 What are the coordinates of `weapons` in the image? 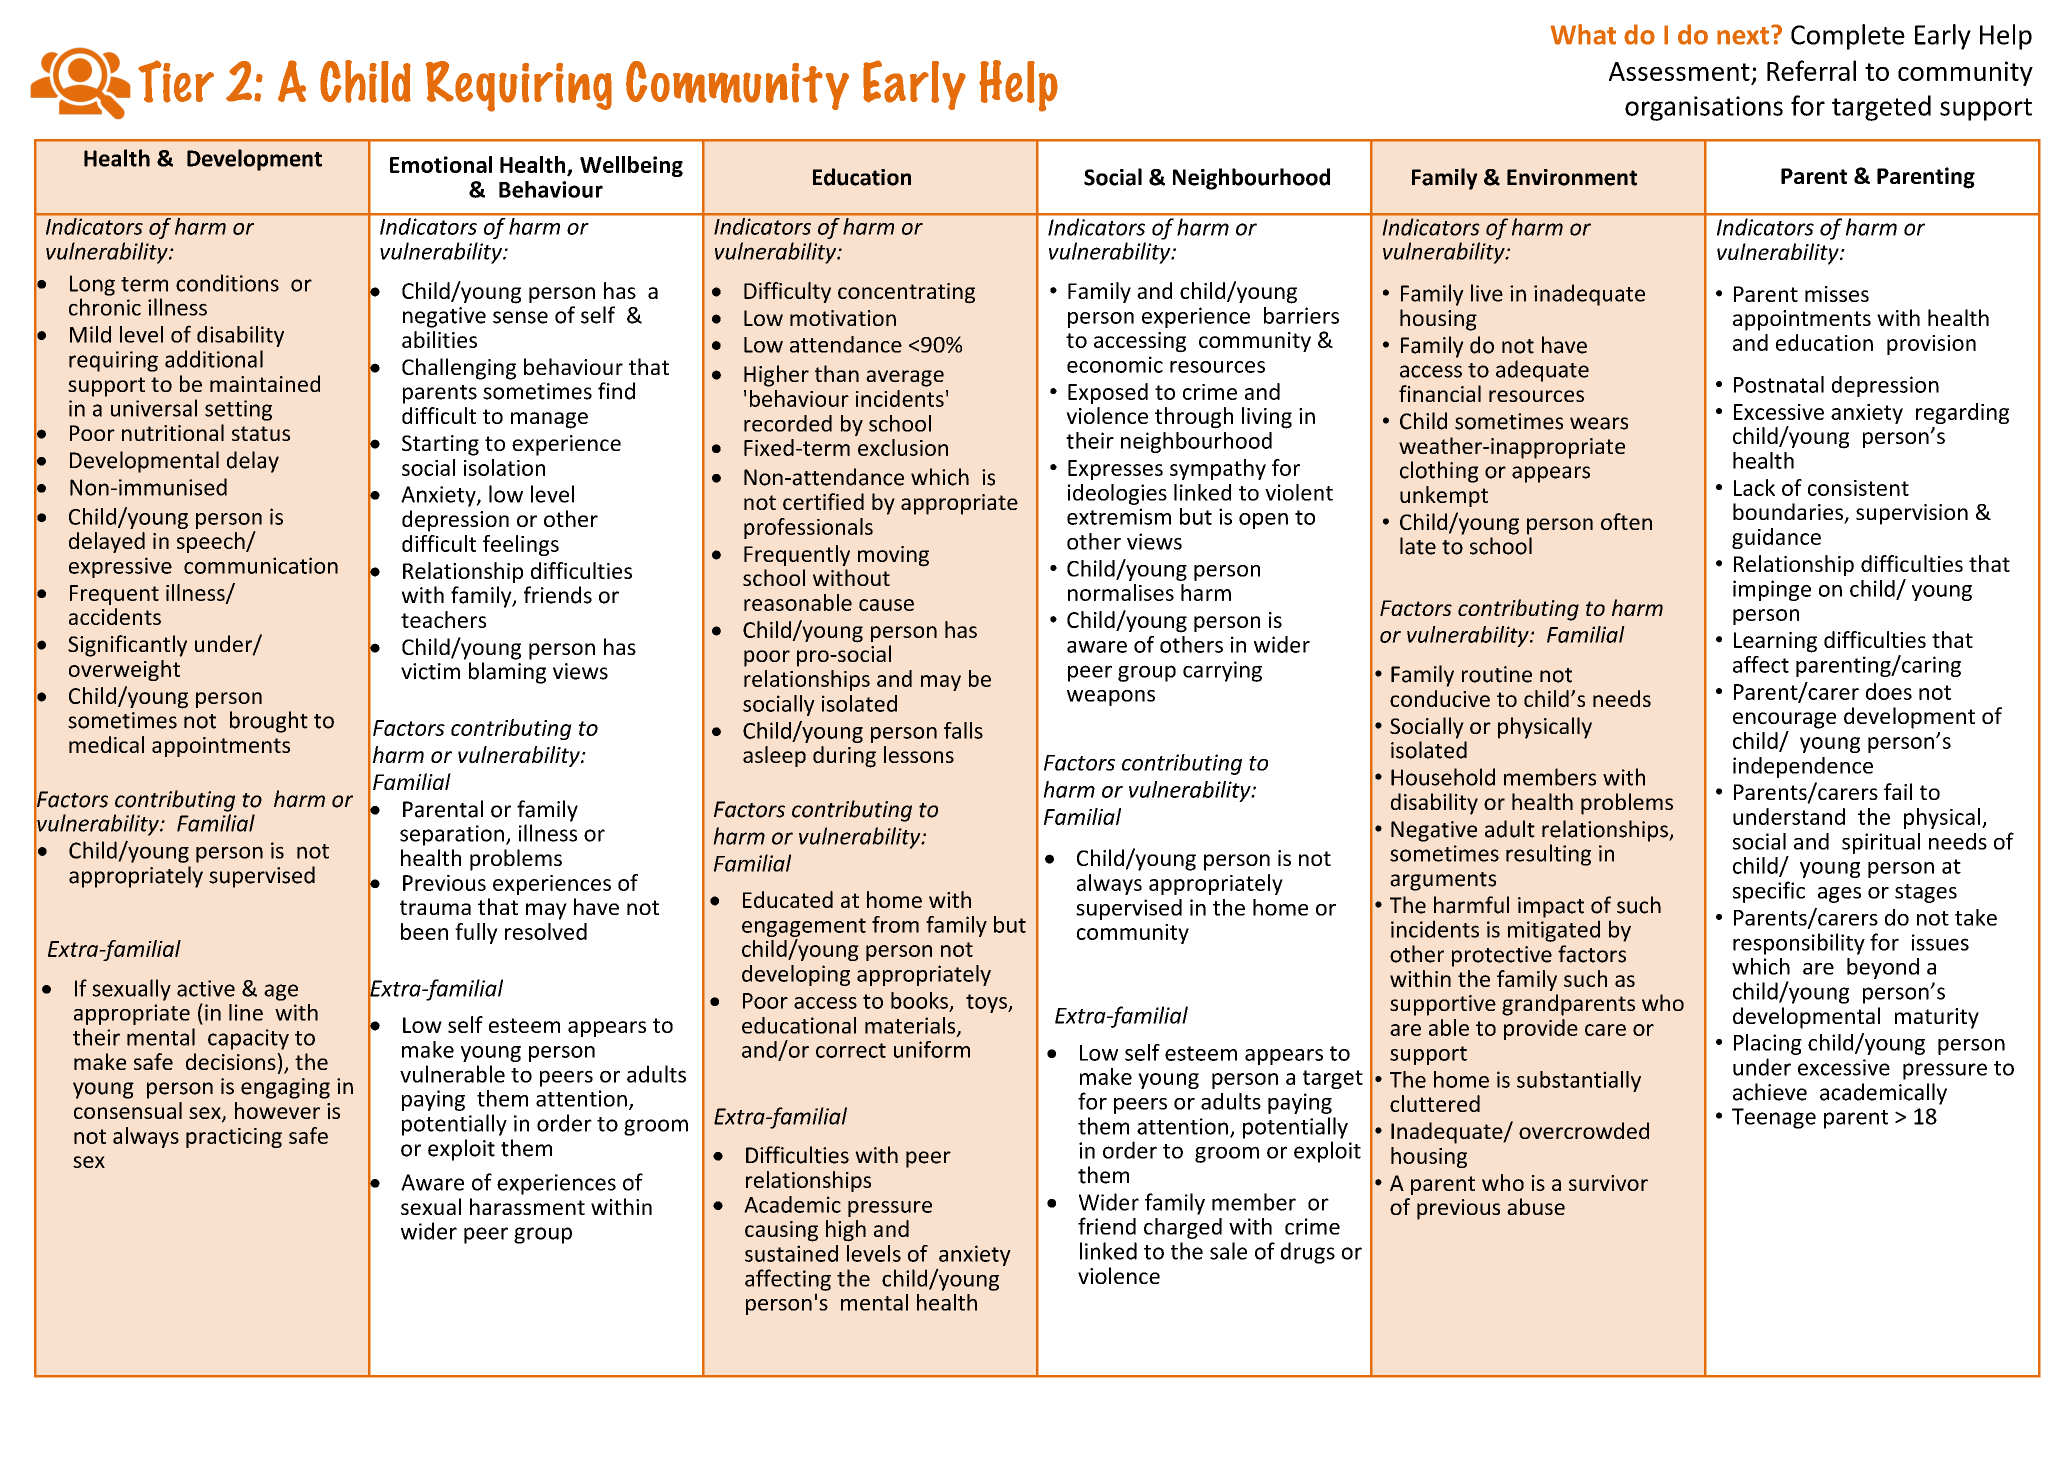 It's located at (1111, 698).
